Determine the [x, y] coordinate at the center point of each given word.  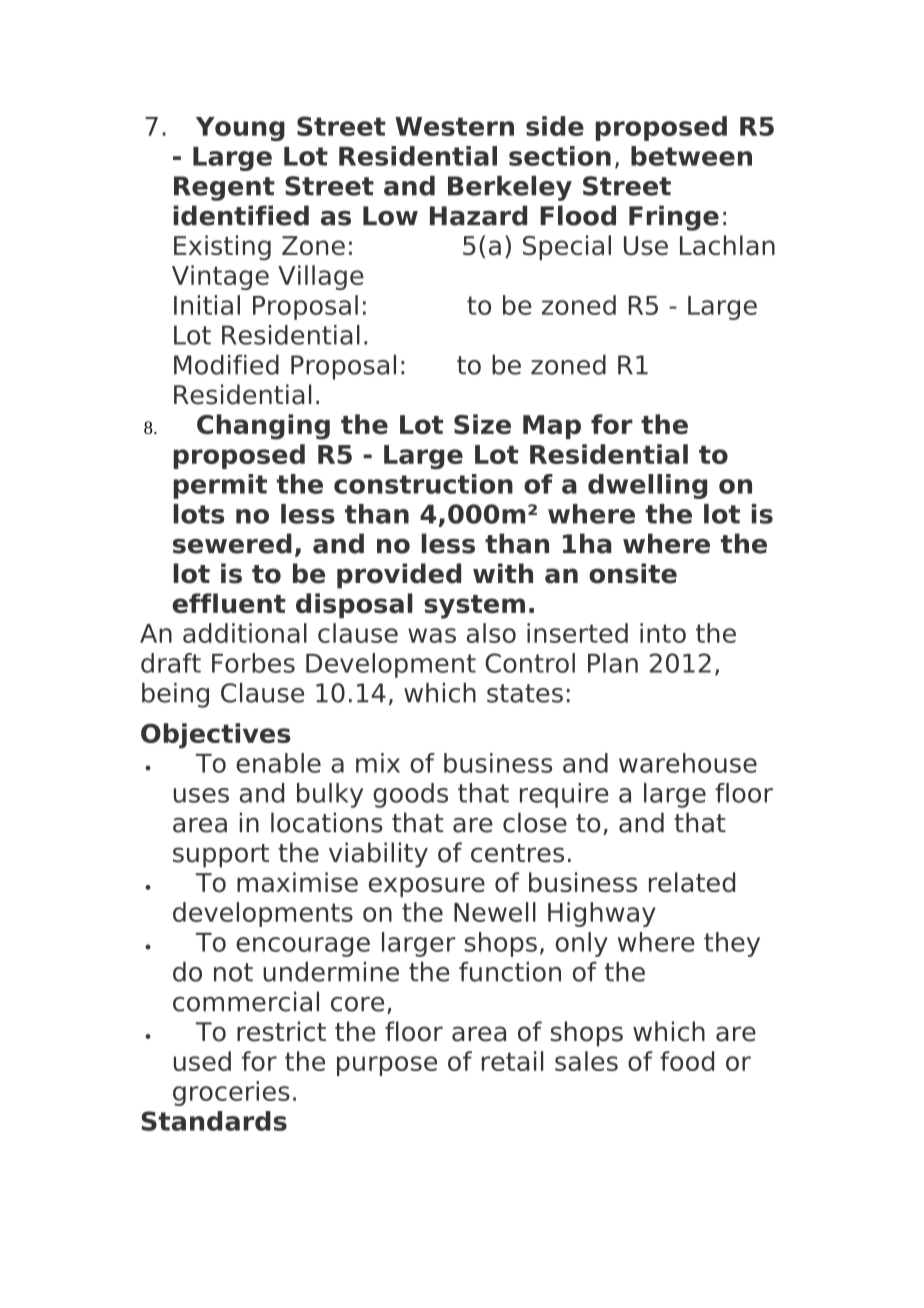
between [691, 156]
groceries [231, 1093]
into [663, 633]
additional [245, 633]
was [432, 635]
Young [240, 129]
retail [512, 1061]
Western [454, 126]
